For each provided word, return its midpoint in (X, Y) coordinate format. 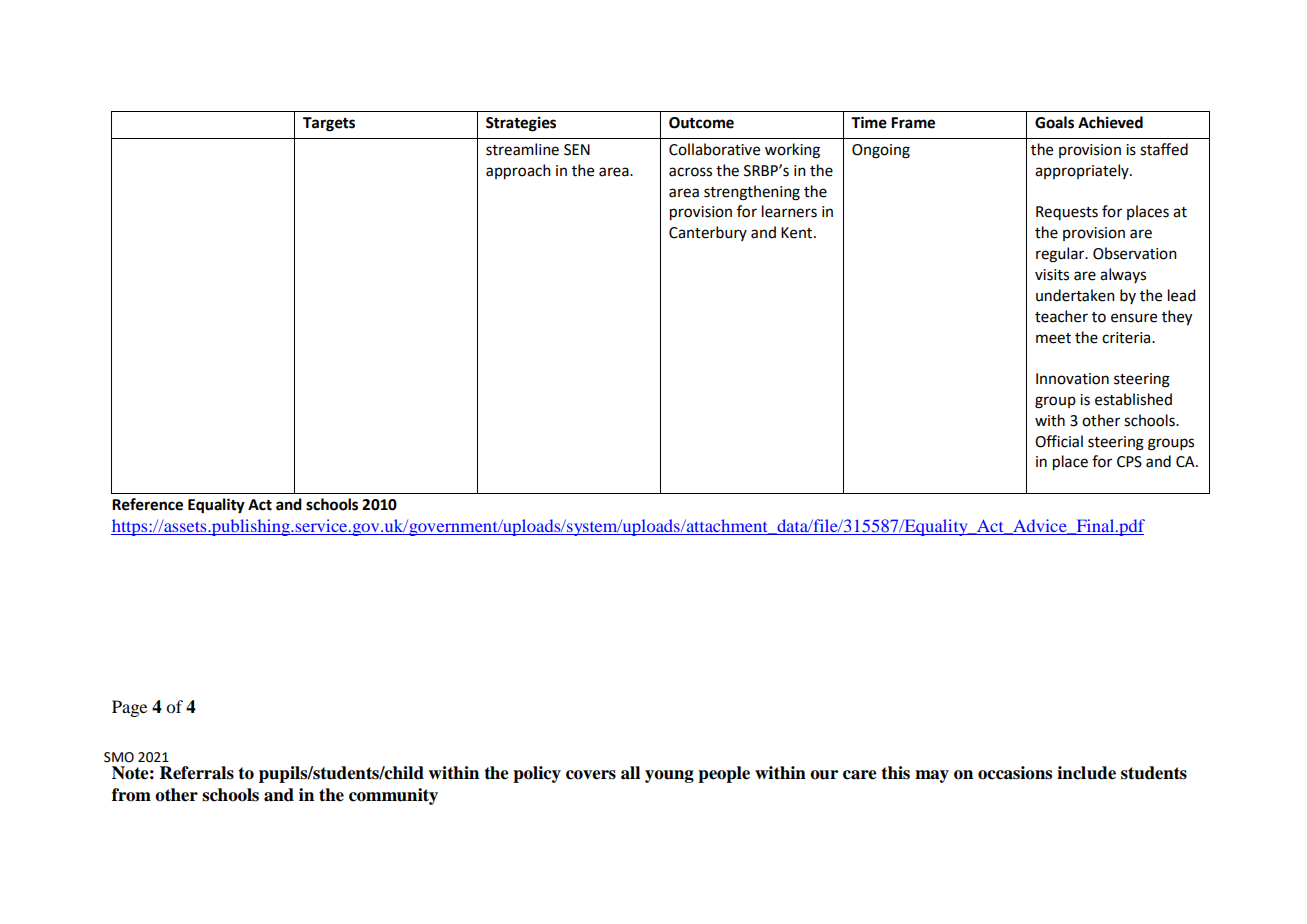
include (1086, 773)
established (1133, 399)
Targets (329, 124)
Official (1059, 441)
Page (129, 708)
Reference (147, 504)
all (630, 773)
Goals (1054, 122)
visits (1052, 275)
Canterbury (708, 233)
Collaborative (714, 149)
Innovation (1072, 379)
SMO (119, 757)
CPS (1129, 462)
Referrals (197, 773)
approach (518, 171)
